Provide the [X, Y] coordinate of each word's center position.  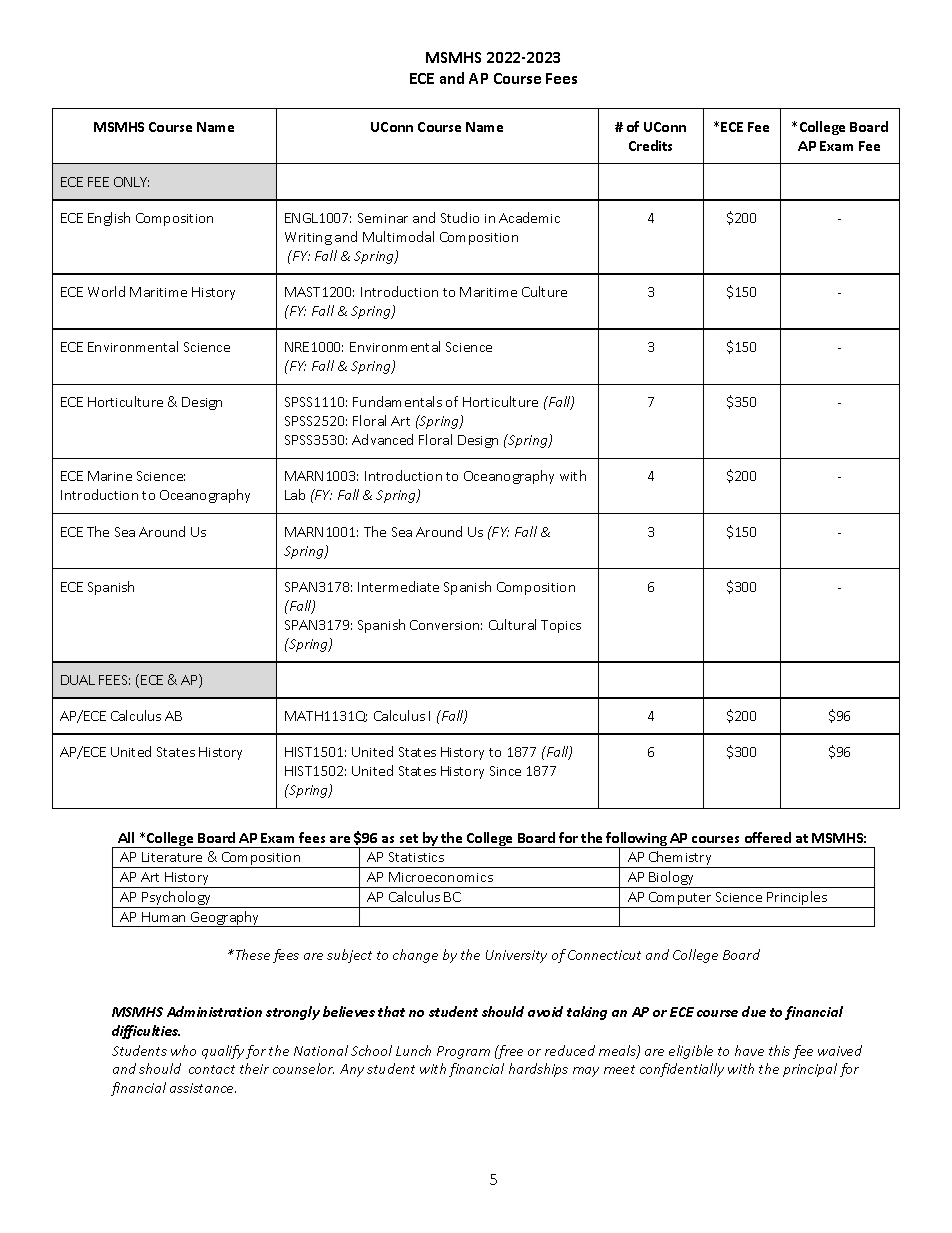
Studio [460, 217]
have [749, 1050]
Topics [561, 626]
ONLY [131, 182]
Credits [650, 145]
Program [463, 1052]
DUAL [78, 680]
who [183, 1050]
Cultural [512, 624]
